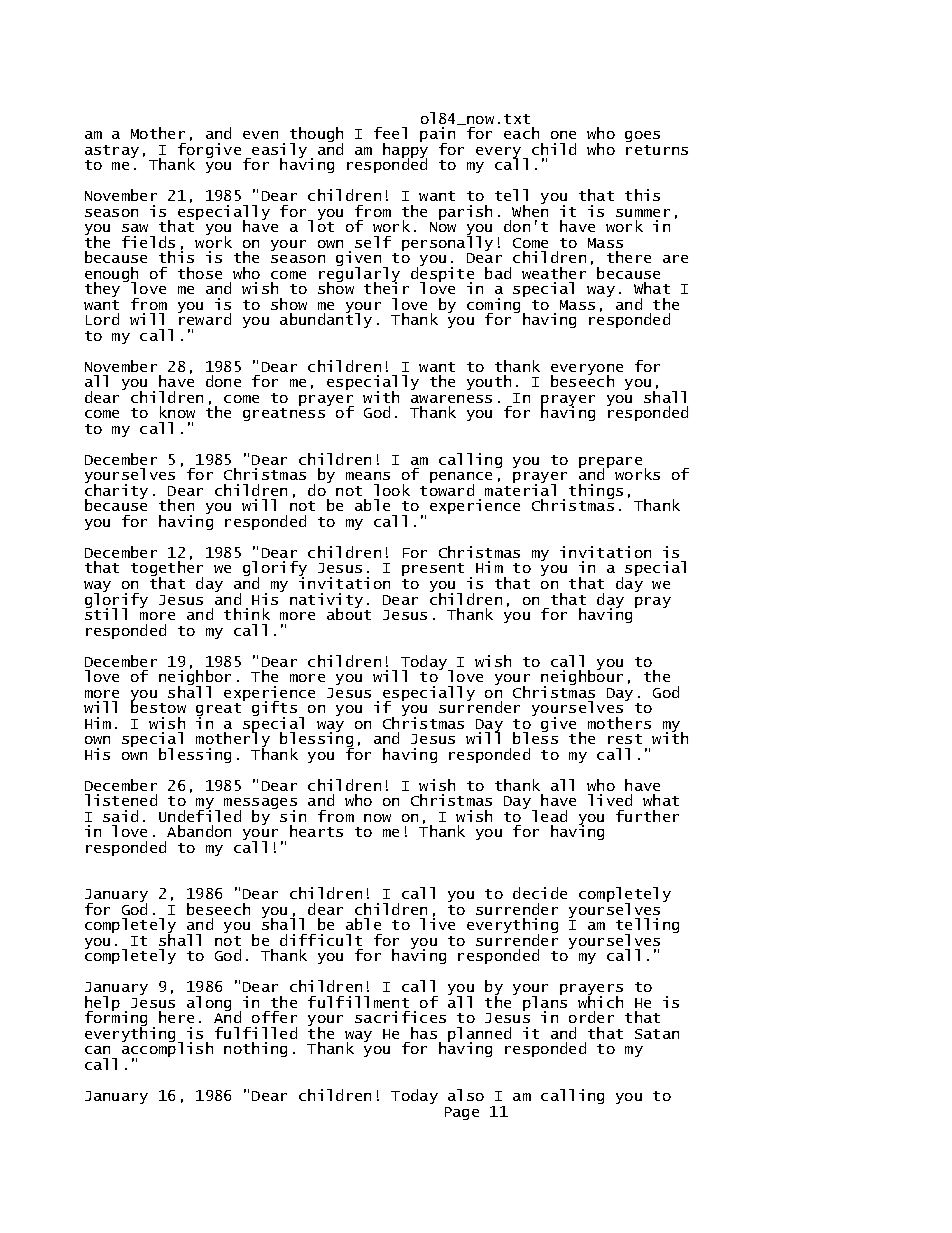  Describe the element at coordinates (405, 151) in the screenshot. I see `happy` at that location.
